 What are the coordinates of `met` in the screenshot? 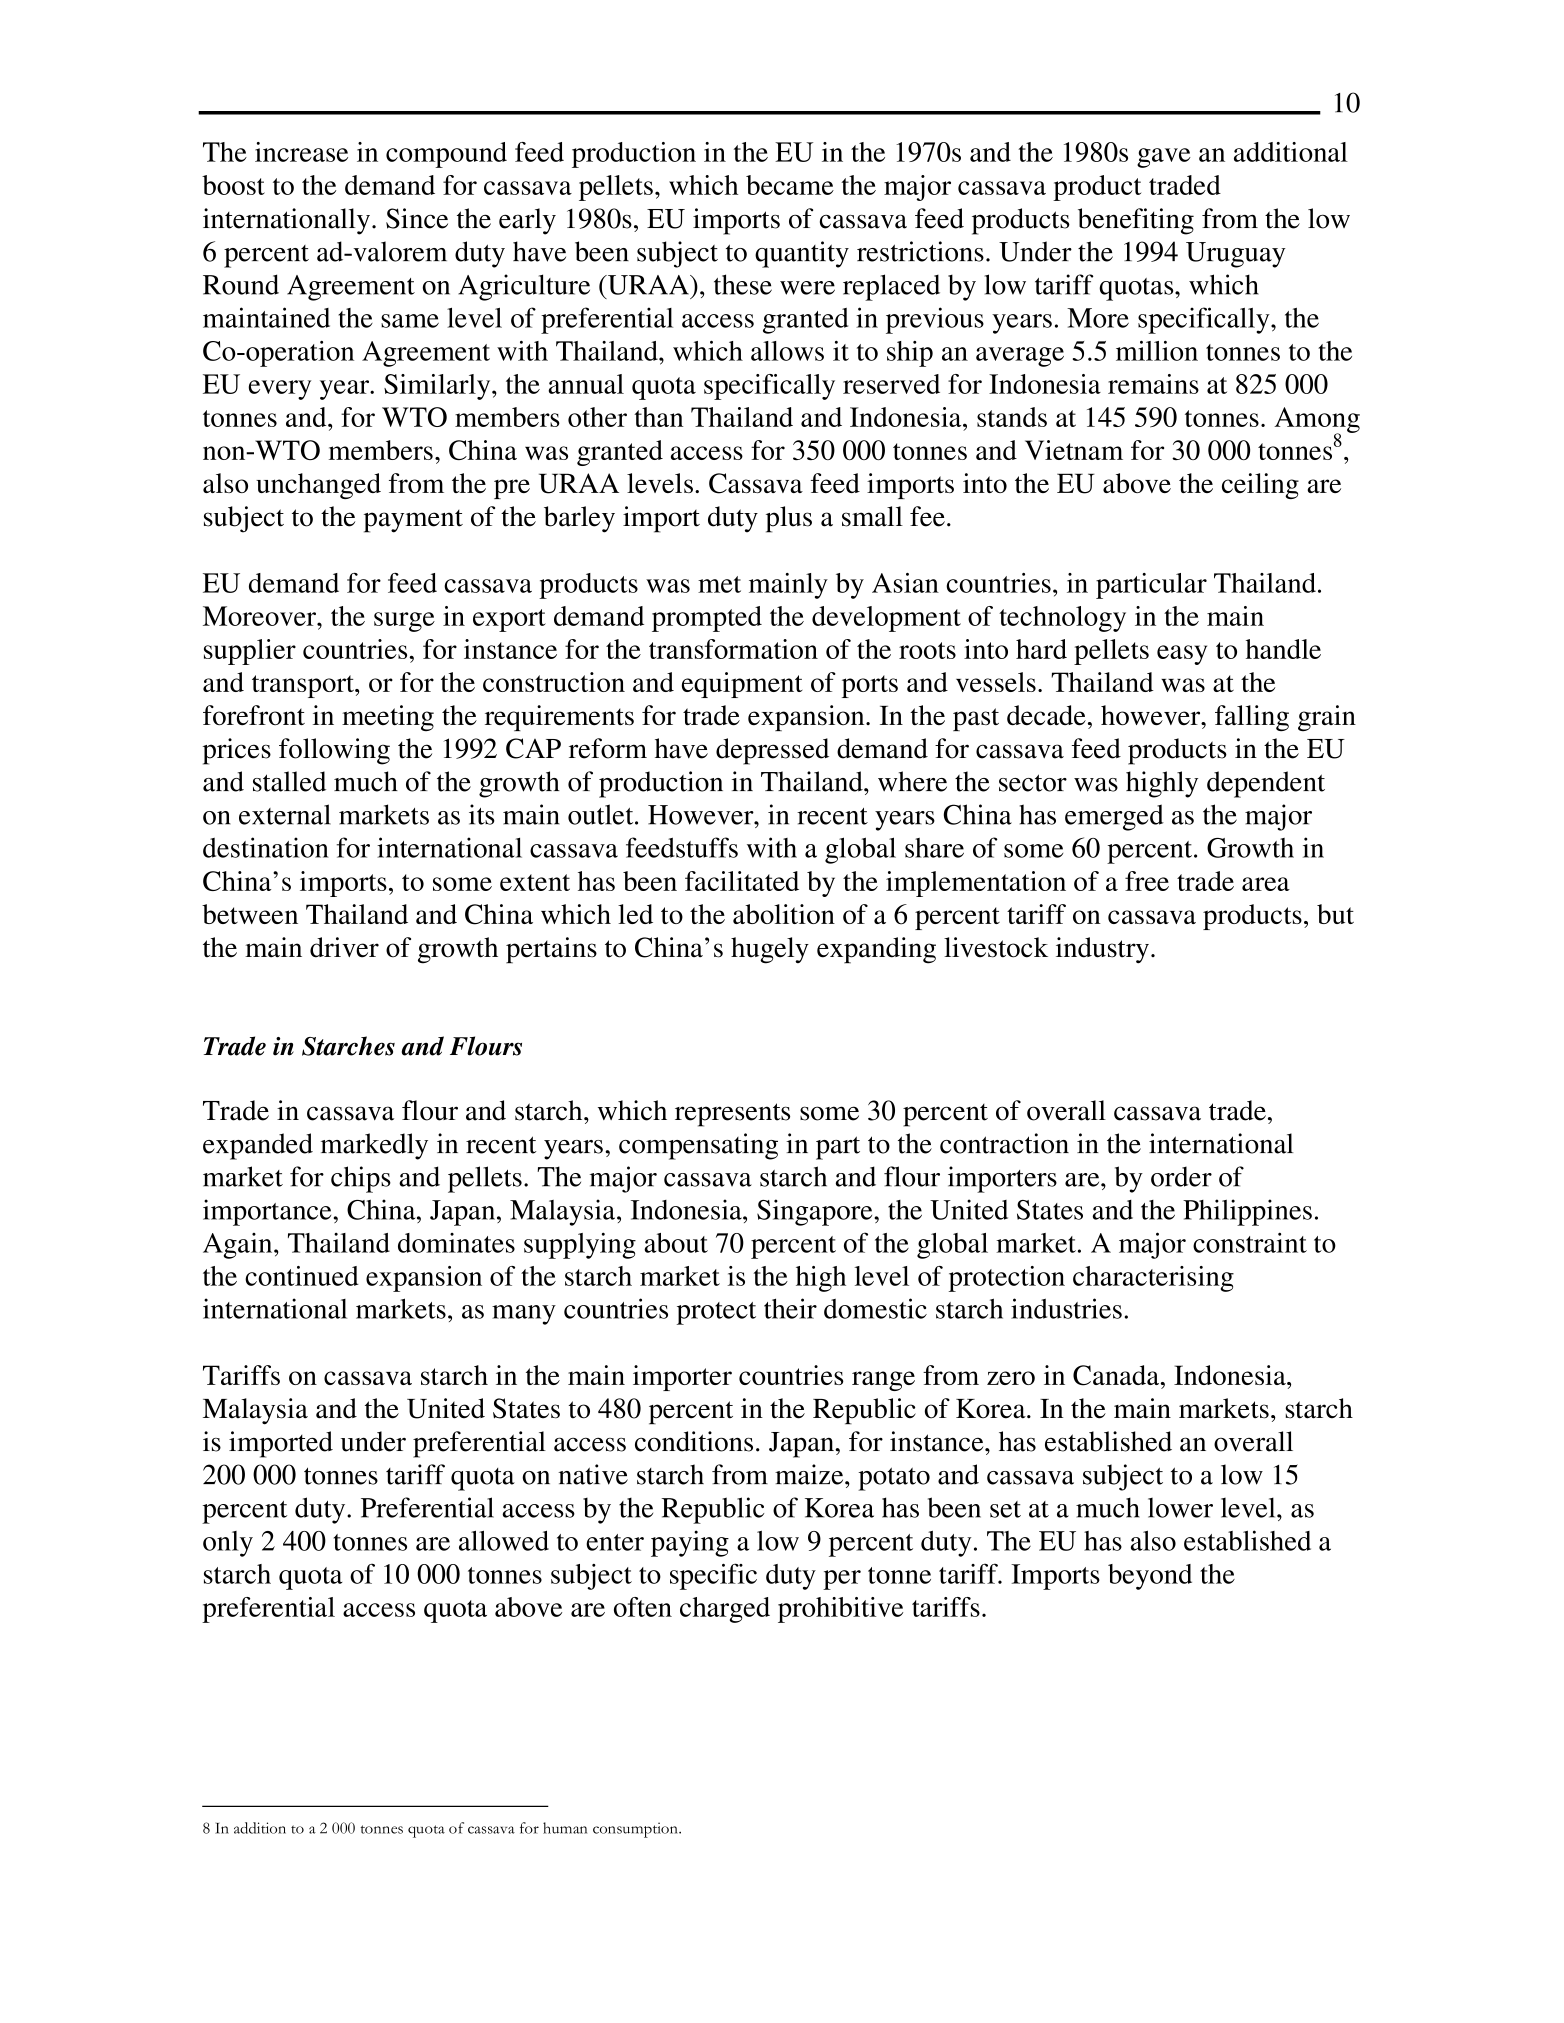 It's located at (719, 584).
